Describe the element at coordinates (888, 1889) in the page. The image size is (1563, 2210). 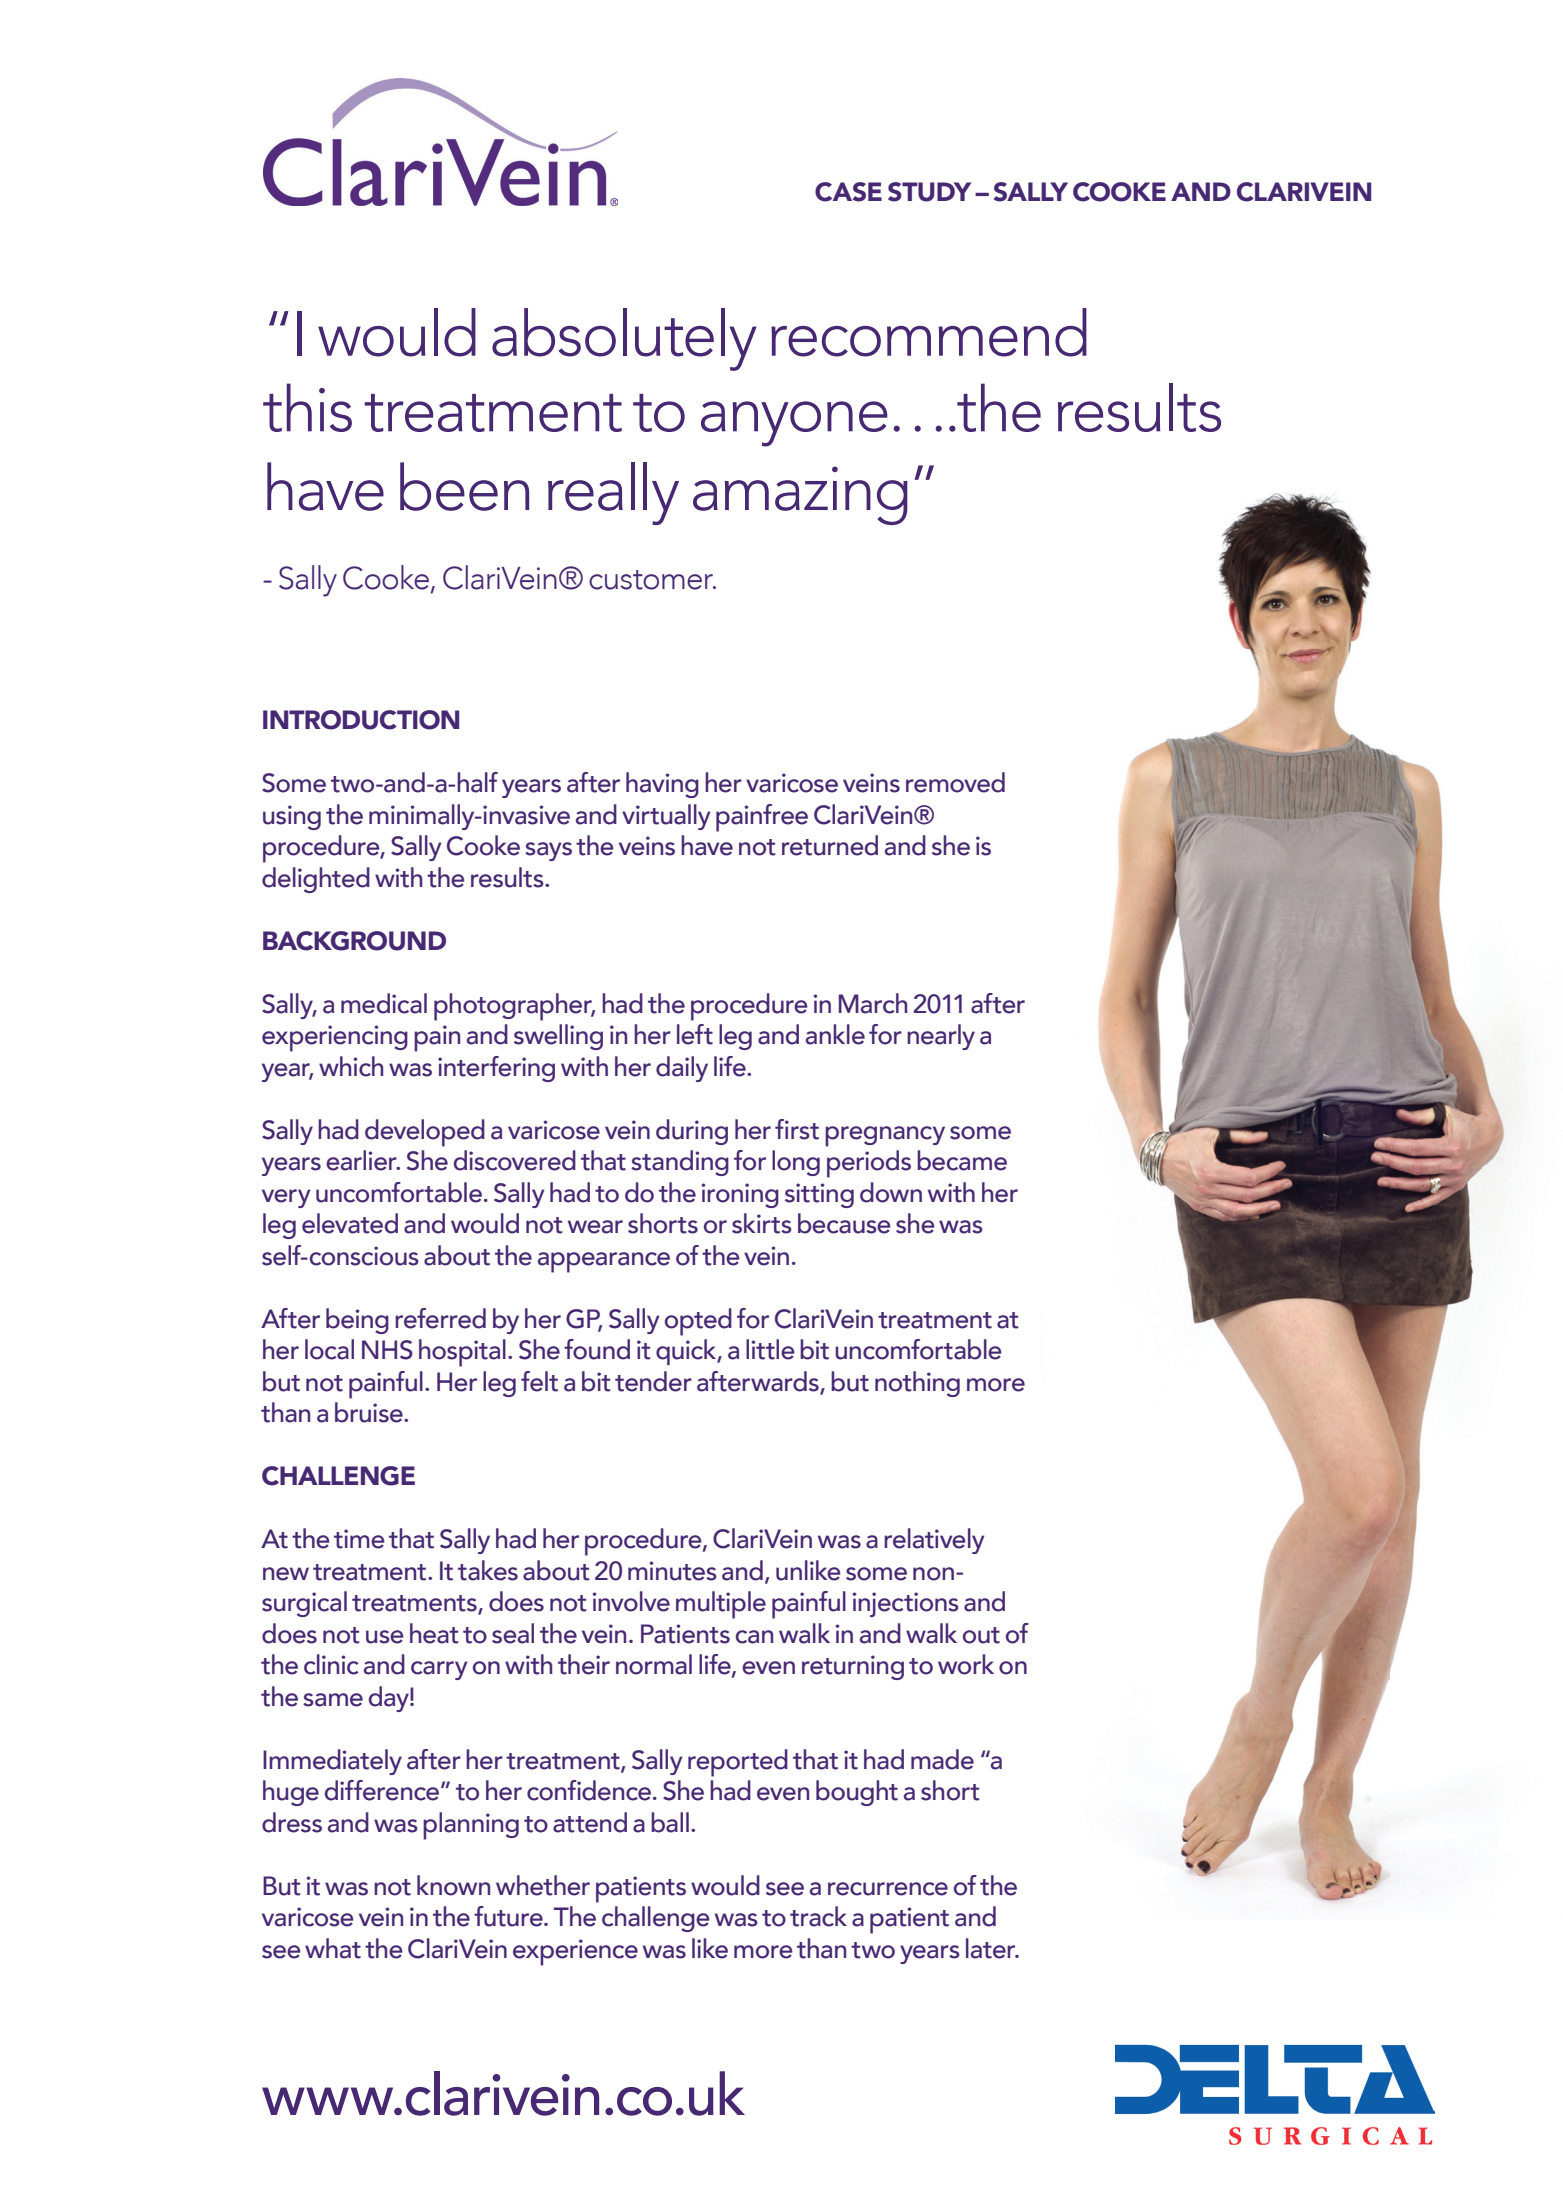
I see `recurrence` at that location.
